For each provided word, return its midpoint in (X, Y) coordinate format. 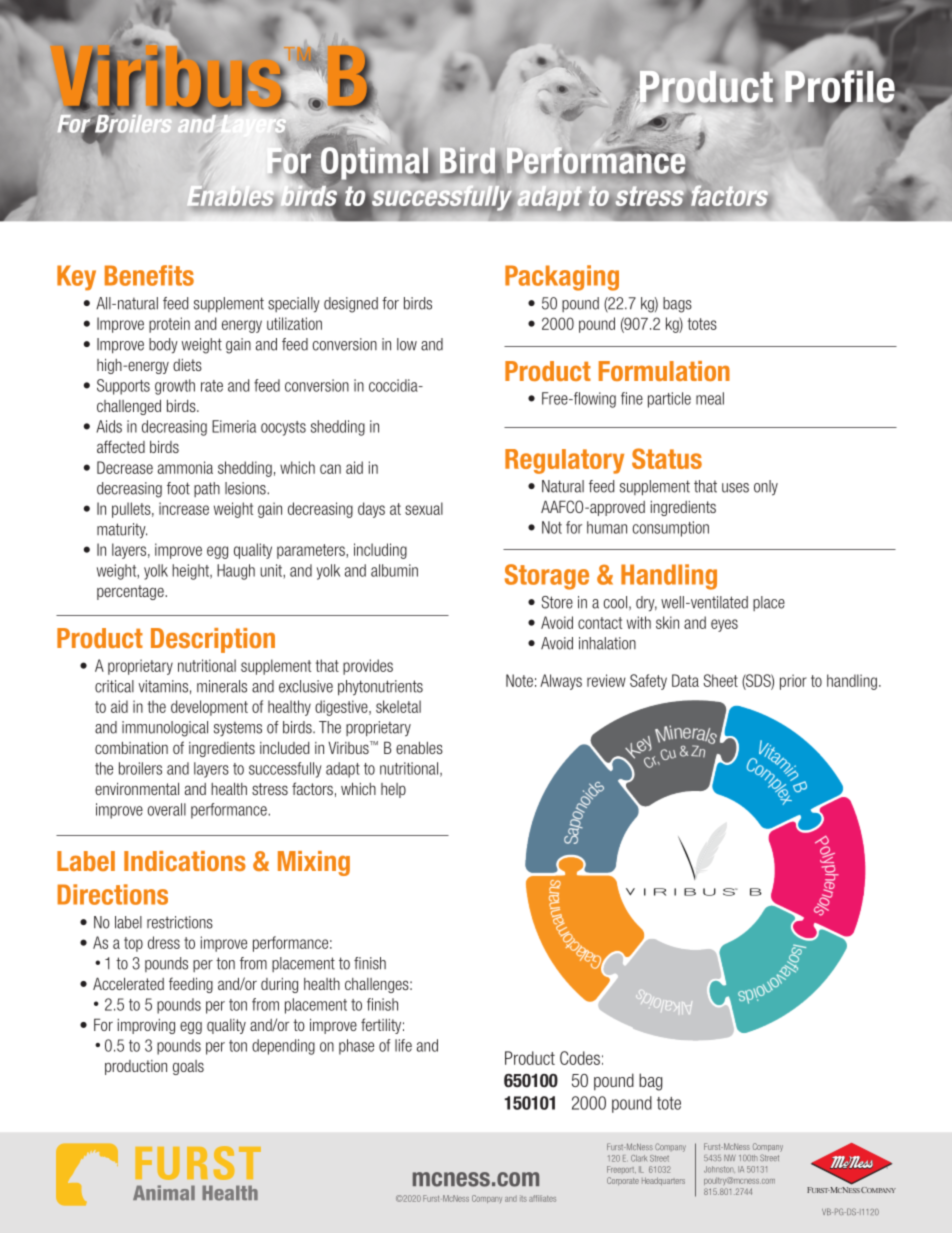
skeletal (398, 706)
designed (351, 305)
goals (188, 1067)
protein (169, 325)
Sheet (720, 680)
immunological (165, 729)
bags (677, 305)
